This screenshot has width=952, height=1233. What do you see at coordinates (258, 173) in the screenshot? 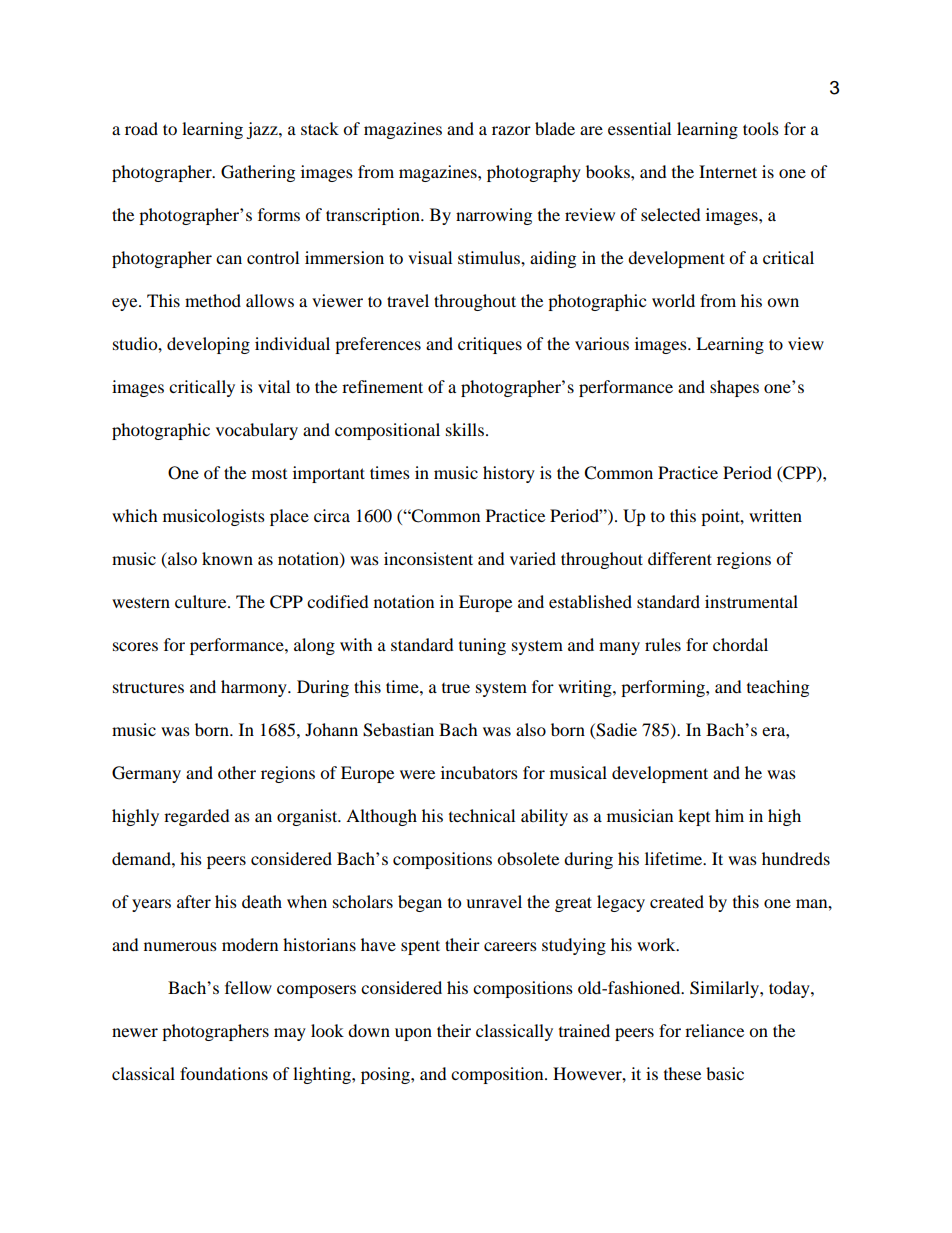
I see `Gathering` at bounding box center [258, 173].
